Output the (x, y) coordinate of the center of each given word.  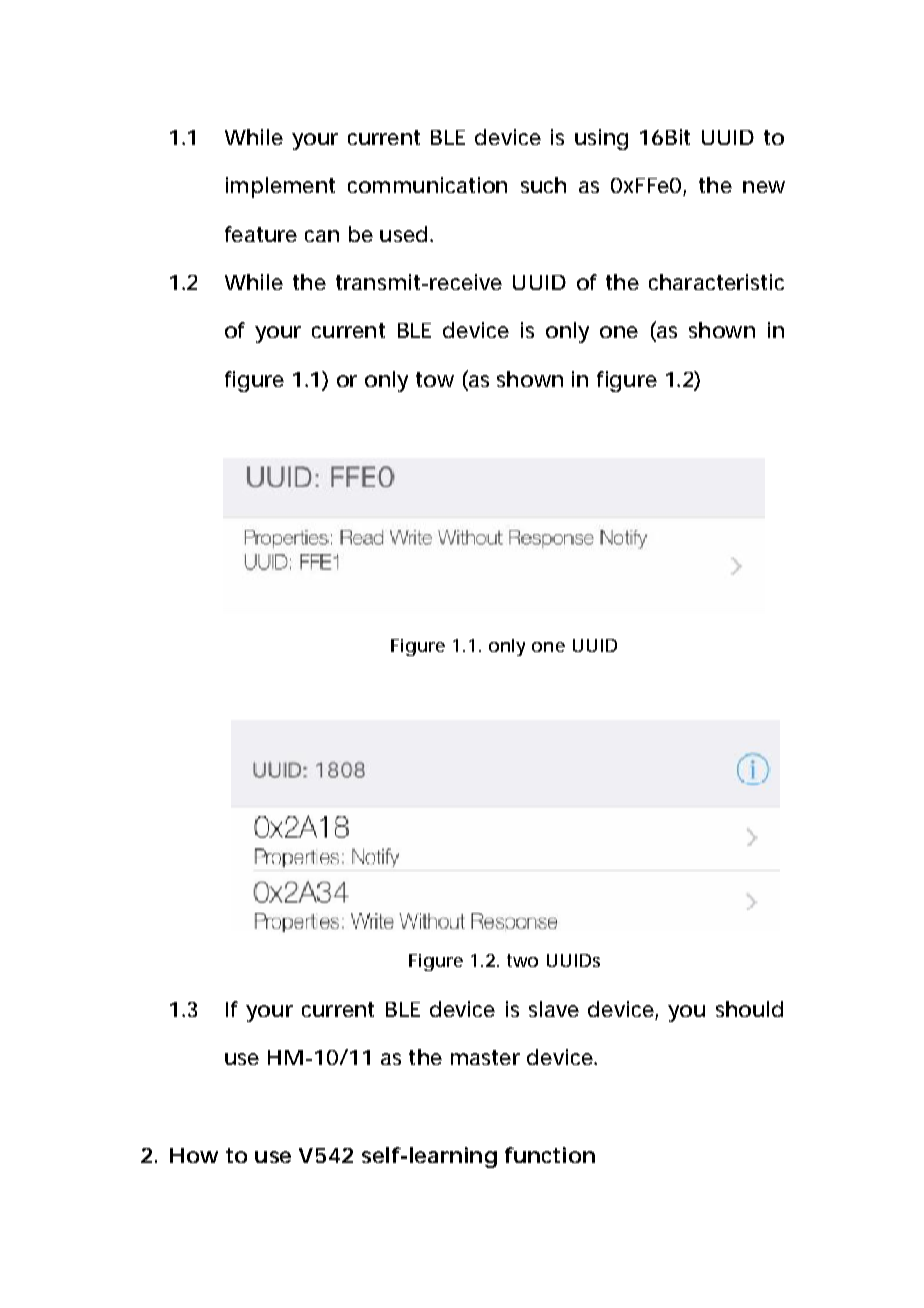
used (403, 234)
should (749, 1009)
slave (554, 1009)
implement (280, 187)
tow (435, 379)
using (601, 139)
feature (261, 234)
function (550, 1155)
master (485, 1057)
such (543, 185)
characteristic (716, 282)
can (322, 236)
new (764, 187)
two (522, 960)
